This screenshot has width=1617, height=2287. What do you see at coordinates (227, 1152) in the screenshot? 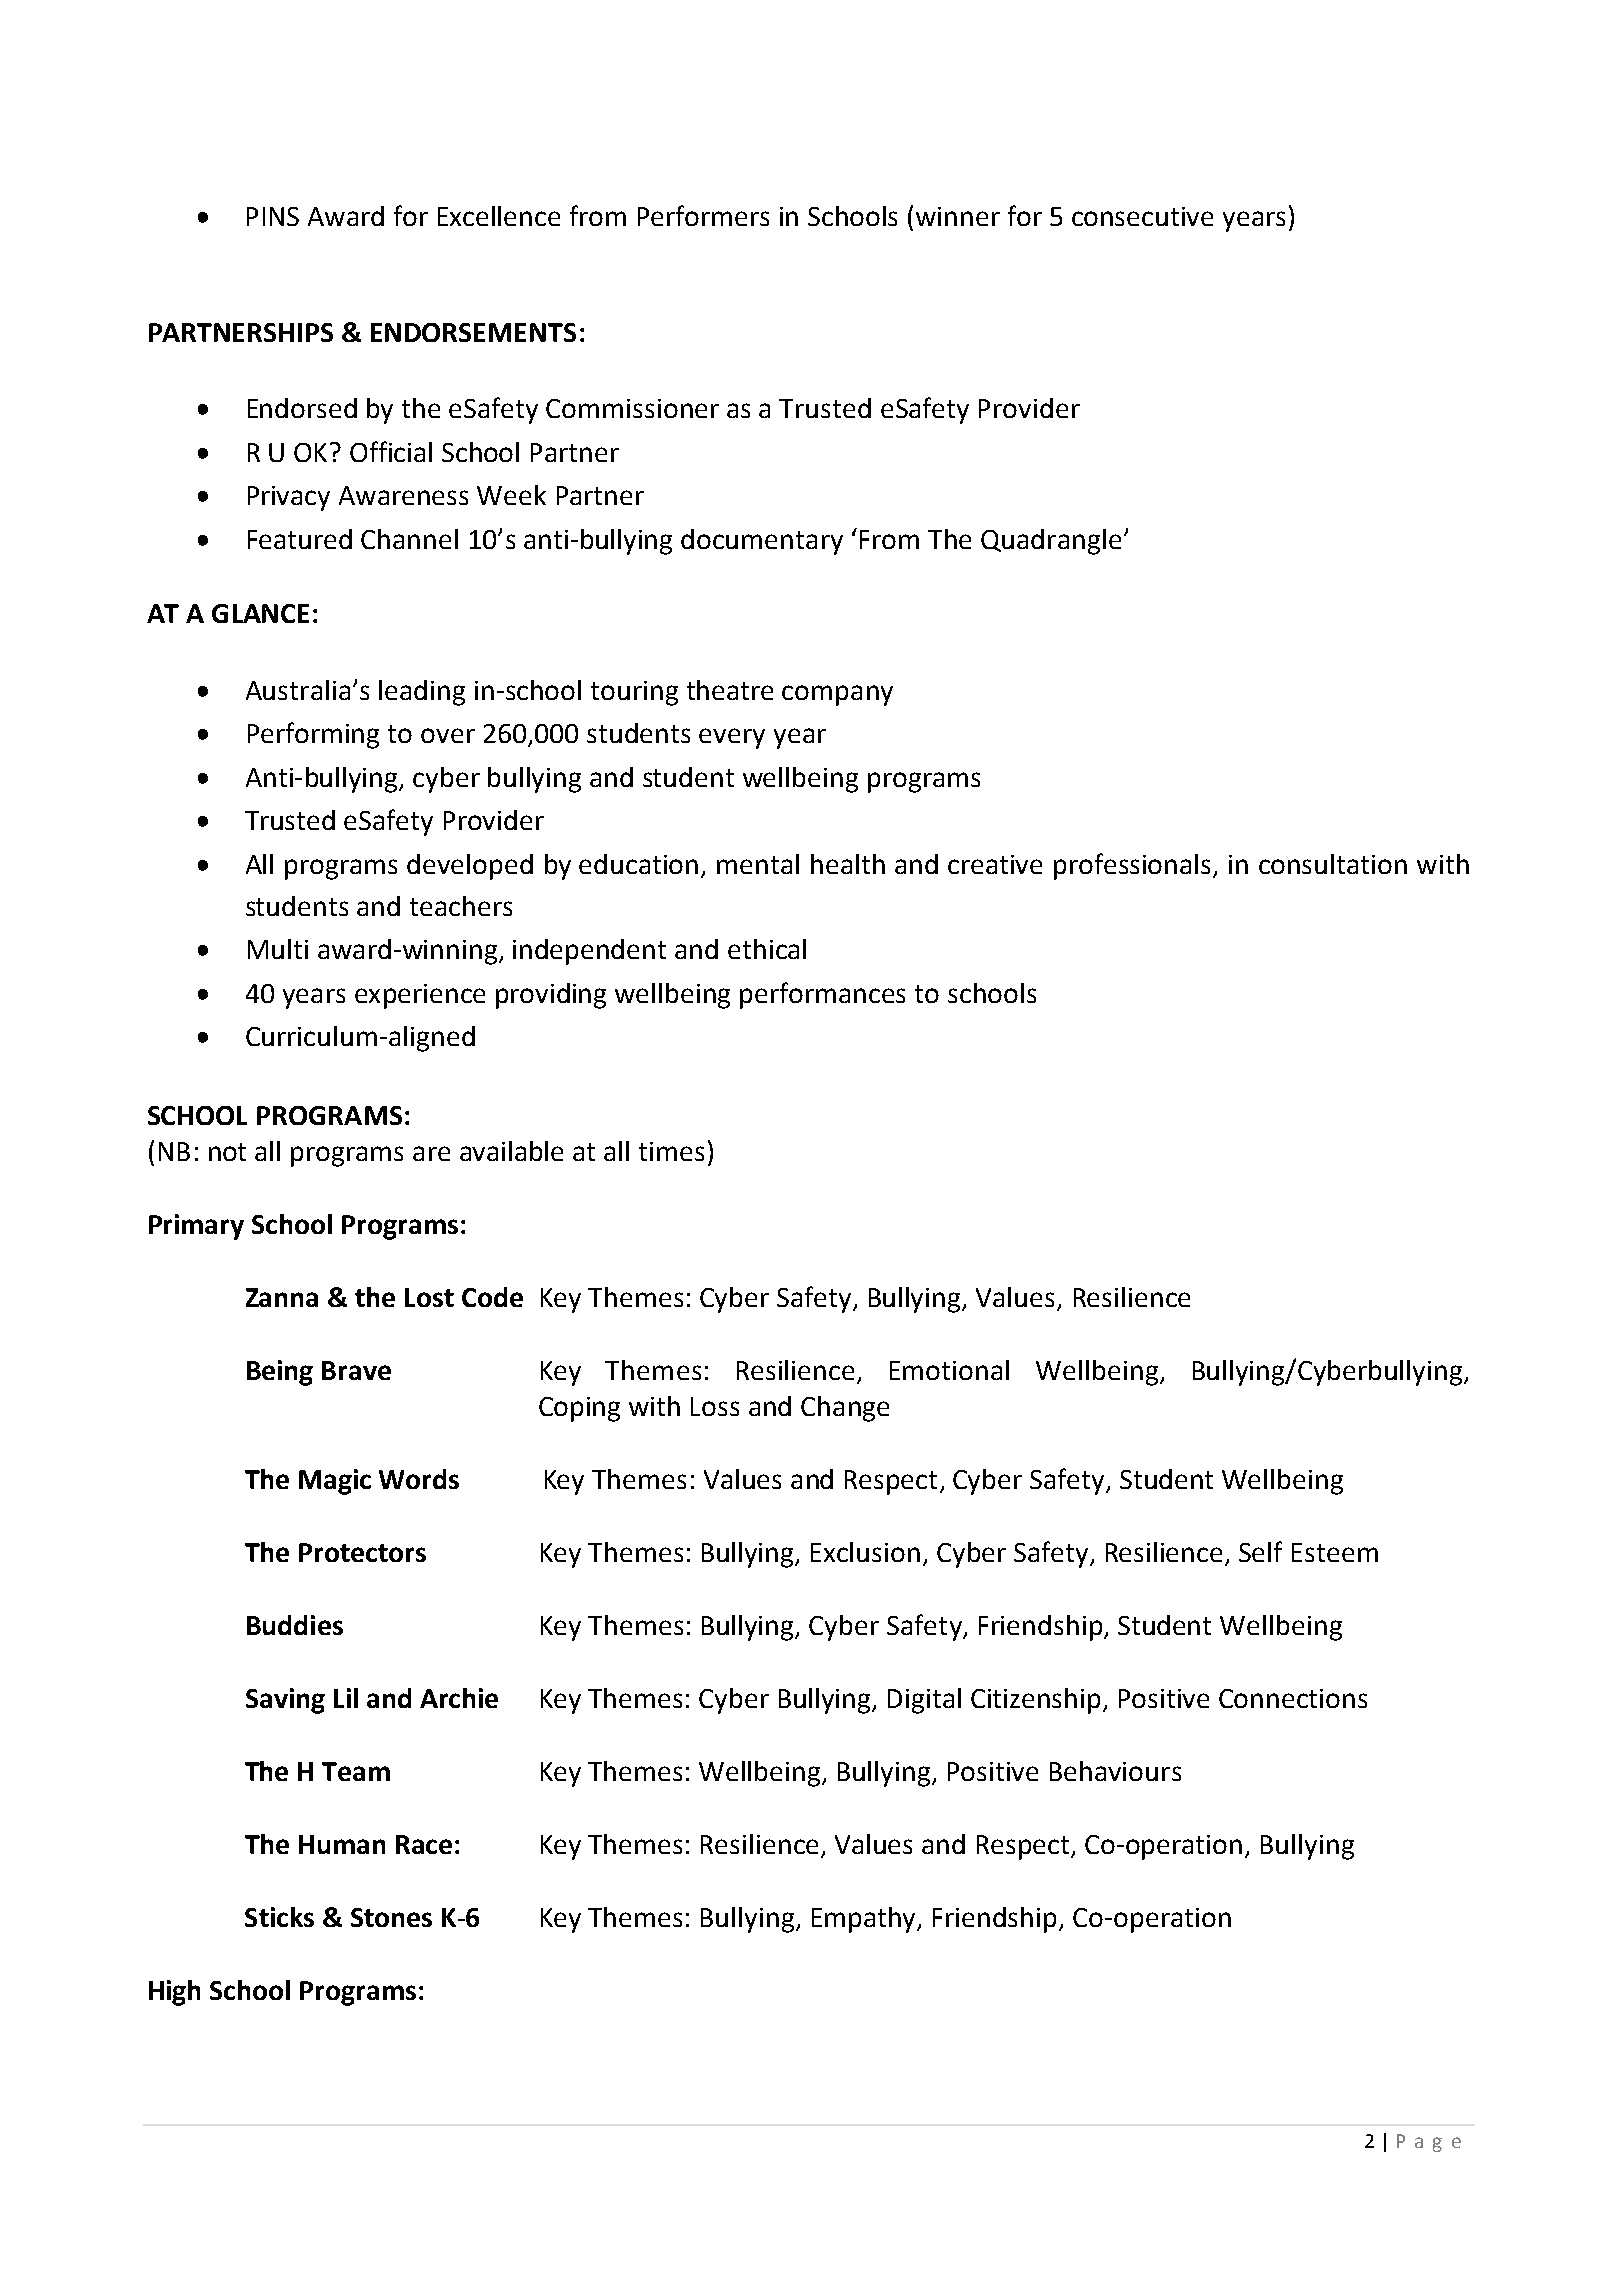
I see `not` at bounding box center [227, 1152].
